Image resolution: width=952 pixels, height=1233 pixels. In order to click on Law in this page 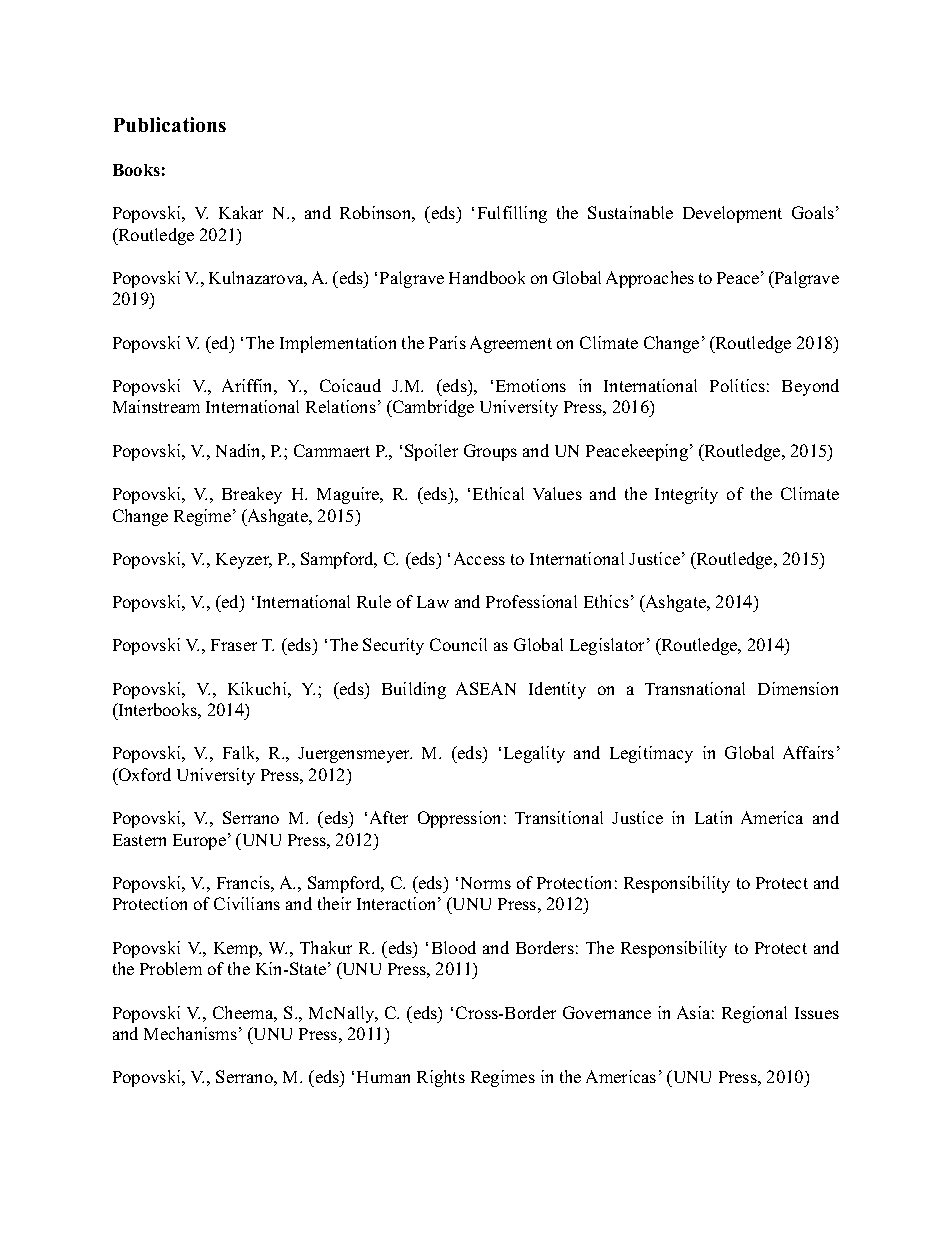, I will do `click(433, 602)`.
